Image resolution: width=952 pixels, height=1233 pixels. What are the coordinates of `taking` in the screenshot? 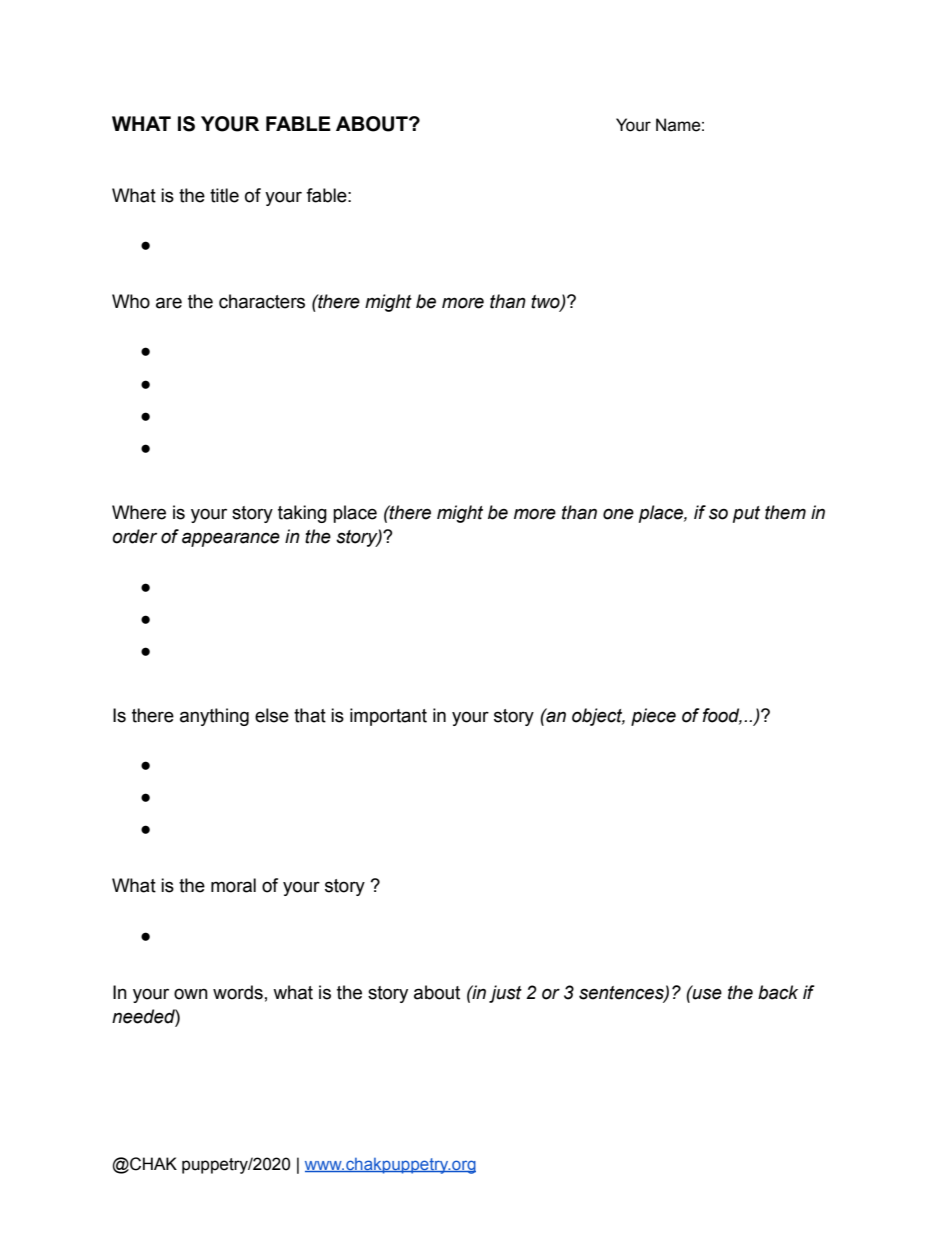 It's located at (302, 514).
